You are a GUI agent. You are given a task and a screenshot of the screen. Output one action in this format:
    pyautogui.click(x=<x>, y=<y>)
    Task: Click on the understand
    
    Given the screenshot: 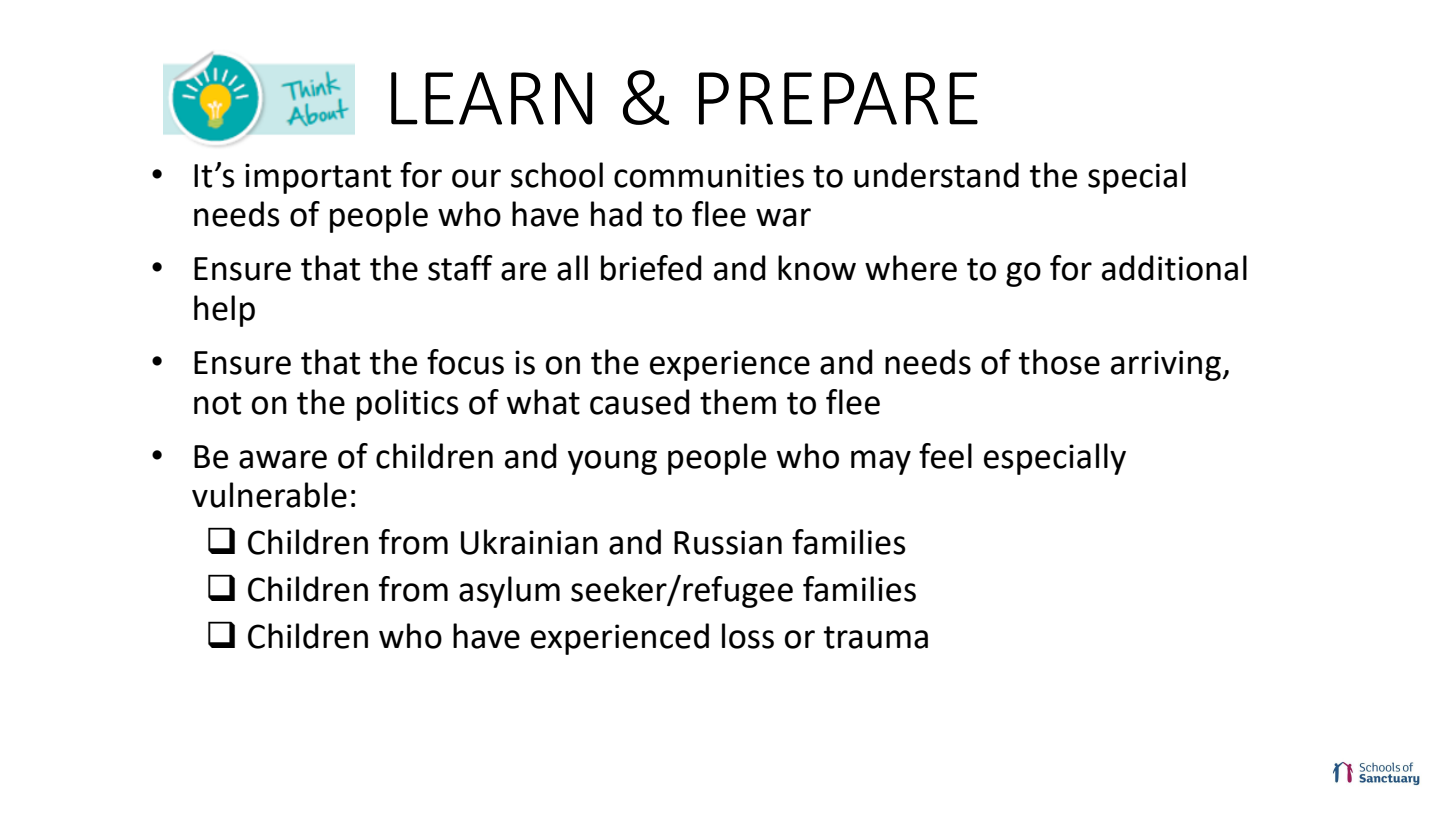 What is the action you would take?
    pyautogui.click(x=936, y=175)
